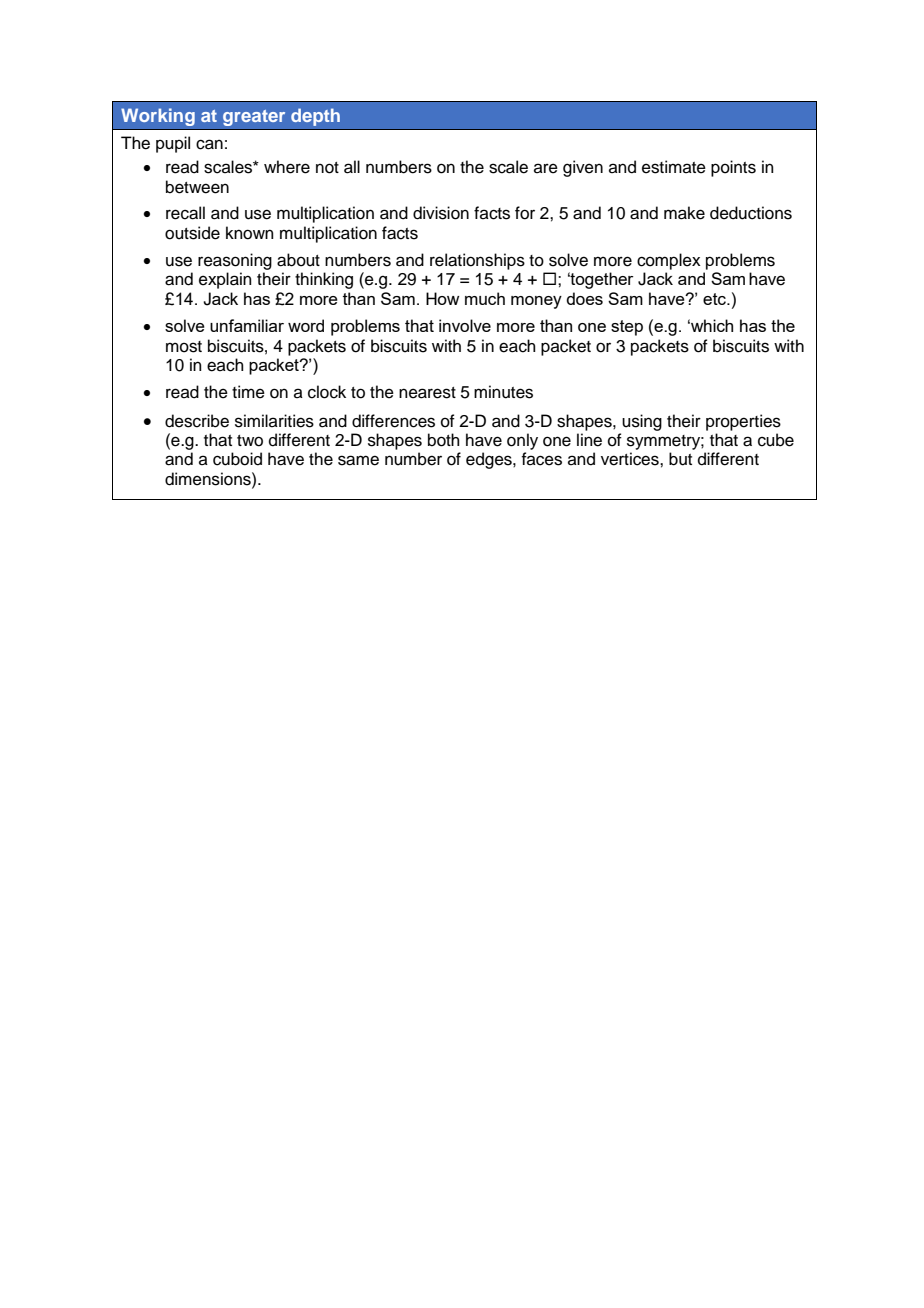 This screenshot has width=924, height=1308. Describe the element at coordinates (680, 459) in the screenshot. I see `but` at that location.
